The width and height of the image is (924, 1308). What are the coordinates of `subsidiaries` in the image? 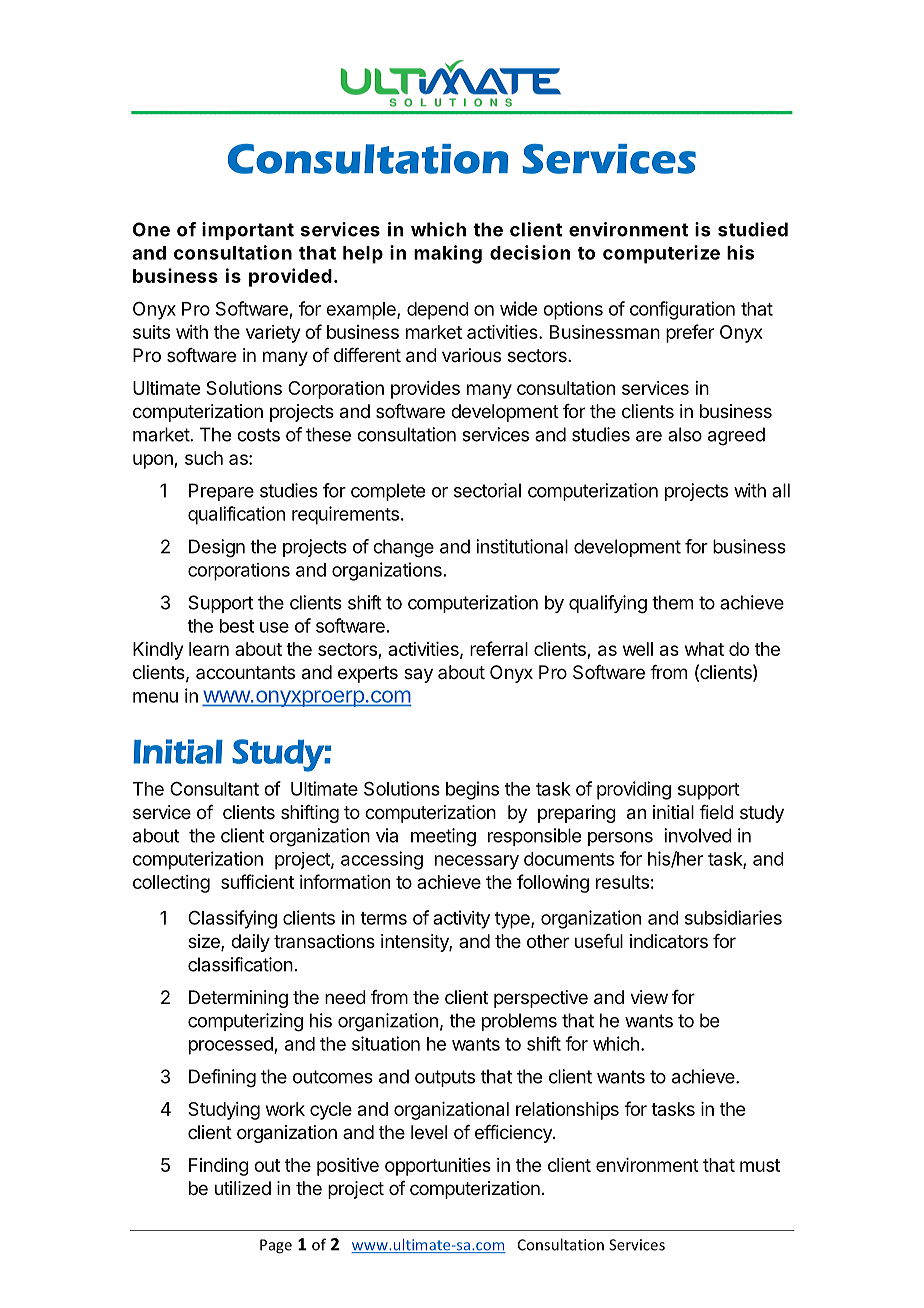 It's located at (733, 917).
